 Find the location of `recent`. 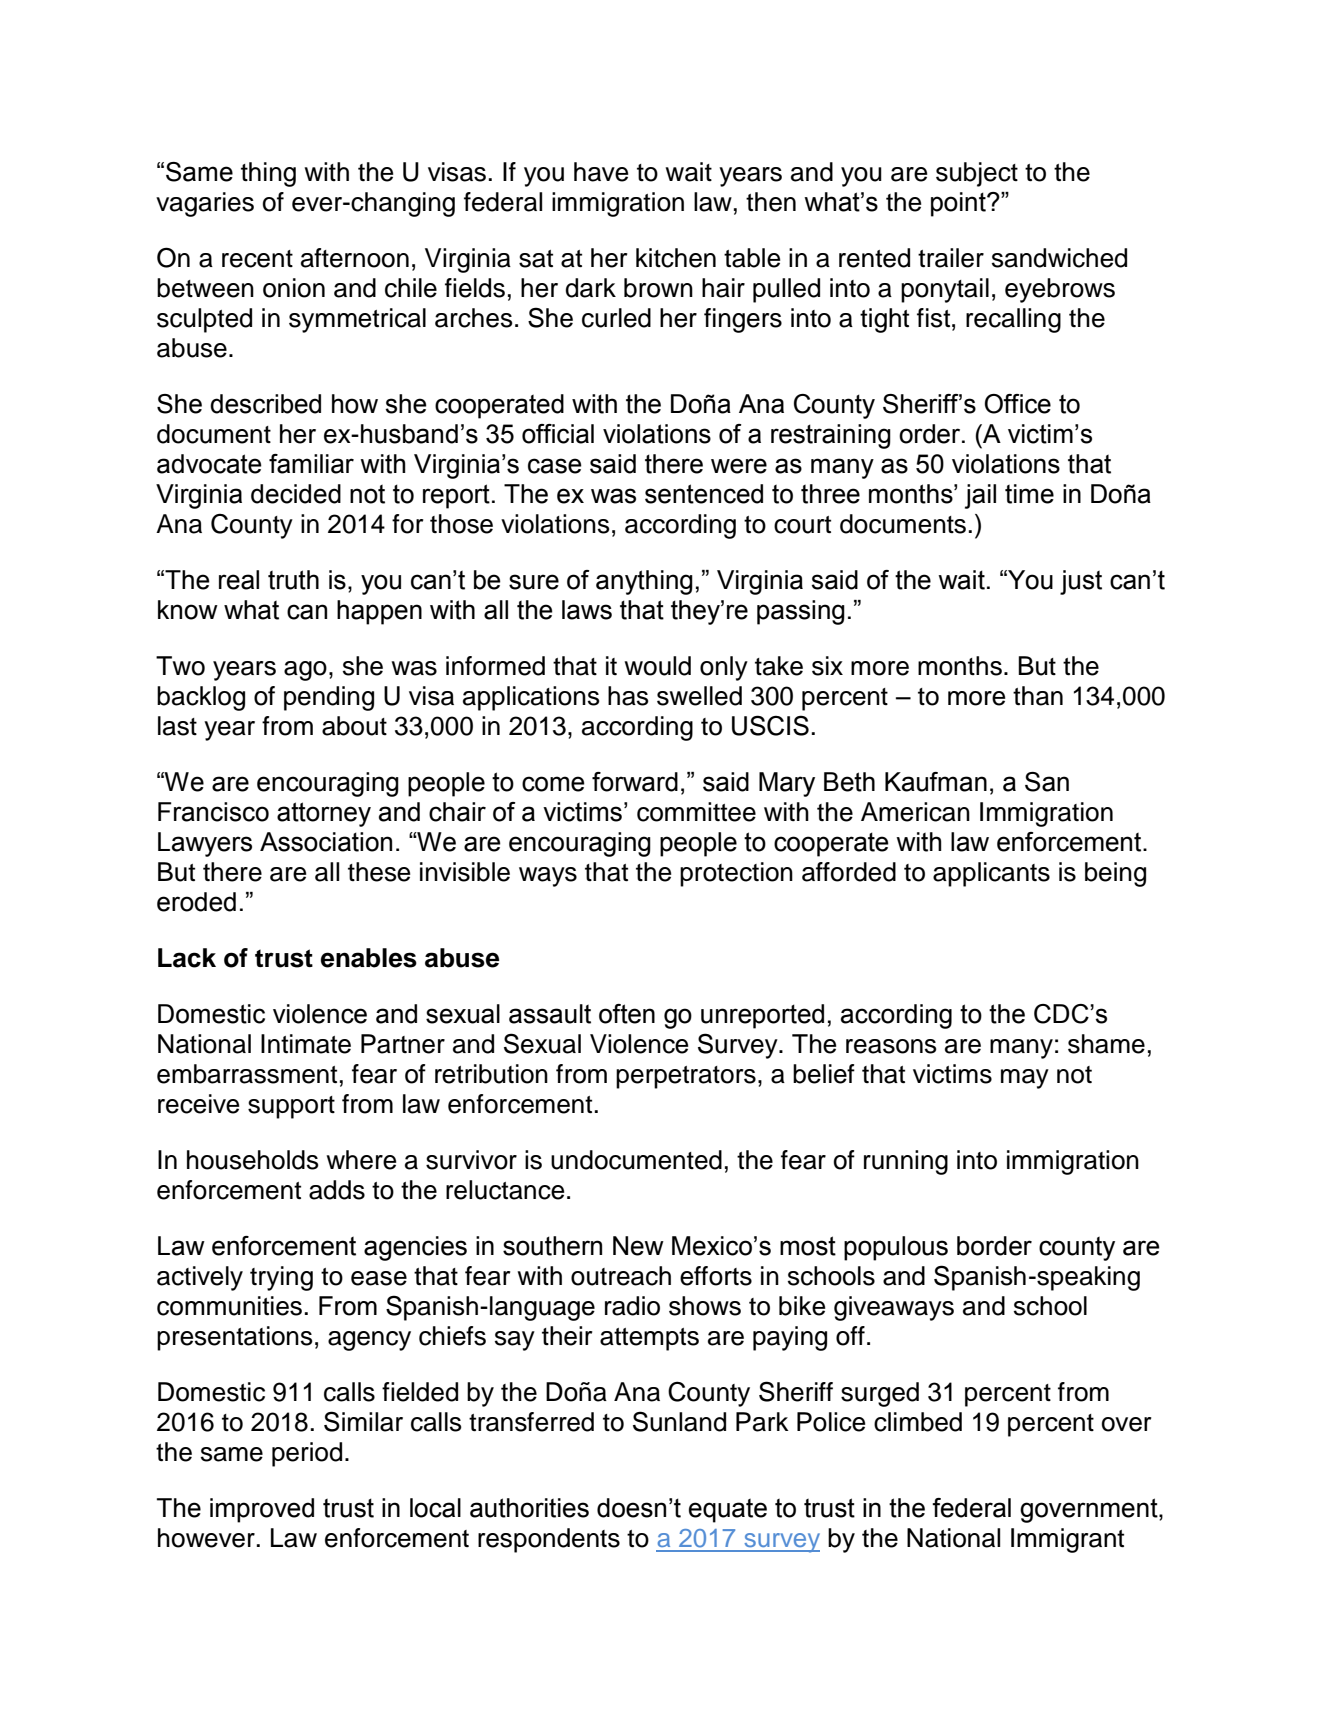

recent is located at coordinates (257, 259).
